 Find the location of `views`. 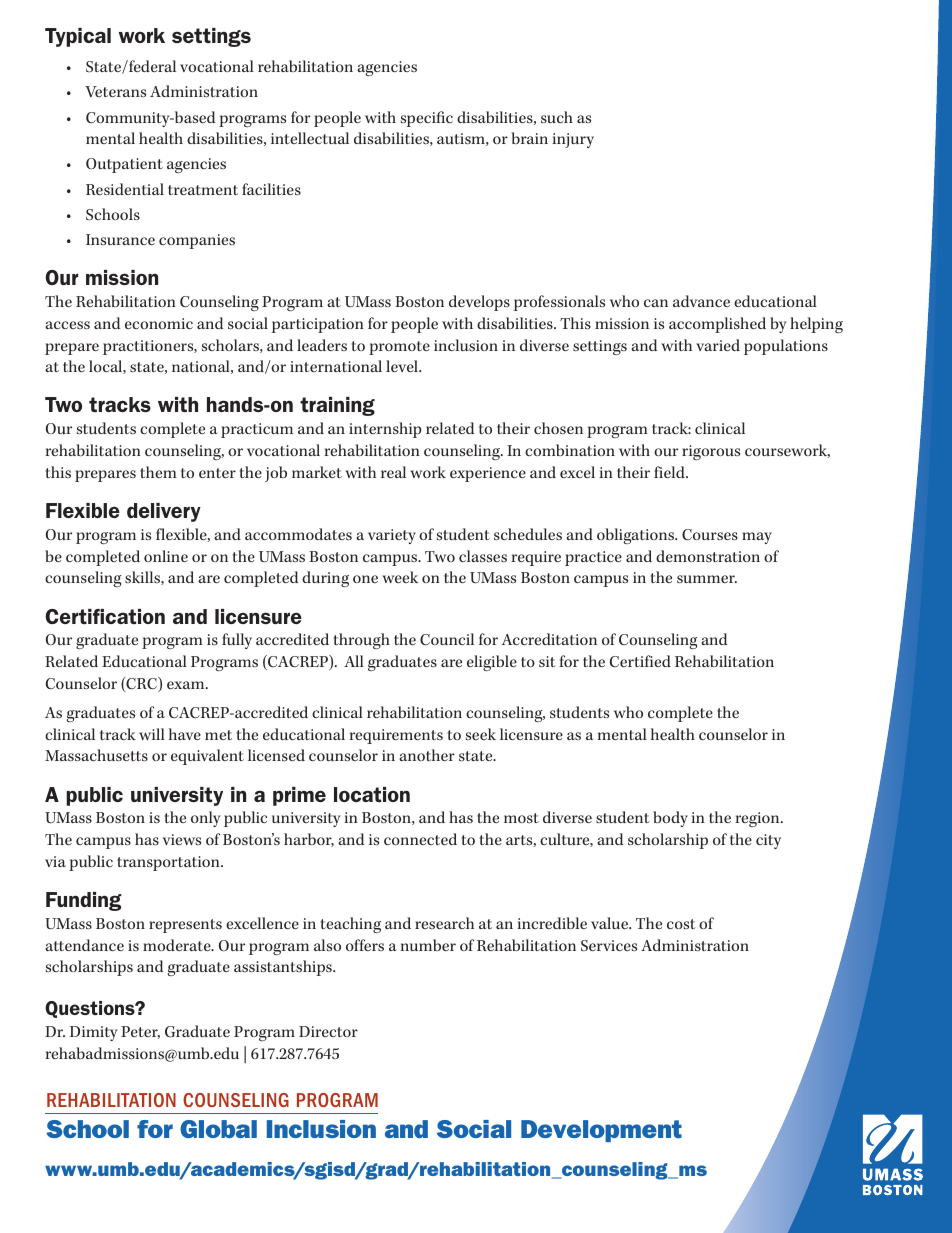

views is located at coordinates (182, 839).
